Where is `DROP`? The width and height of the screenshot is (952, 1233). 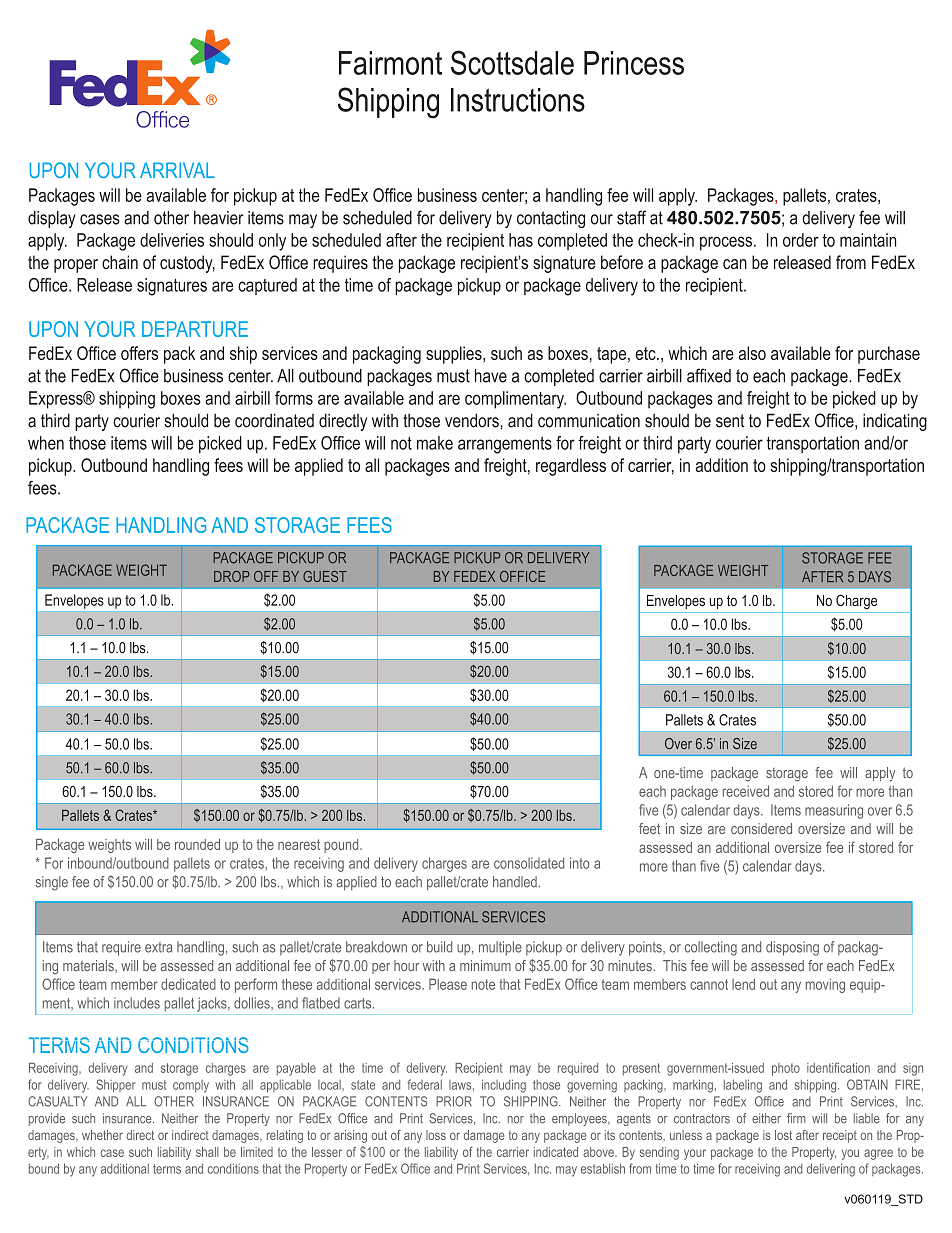 DROP is located at coordinates (232, 576).
